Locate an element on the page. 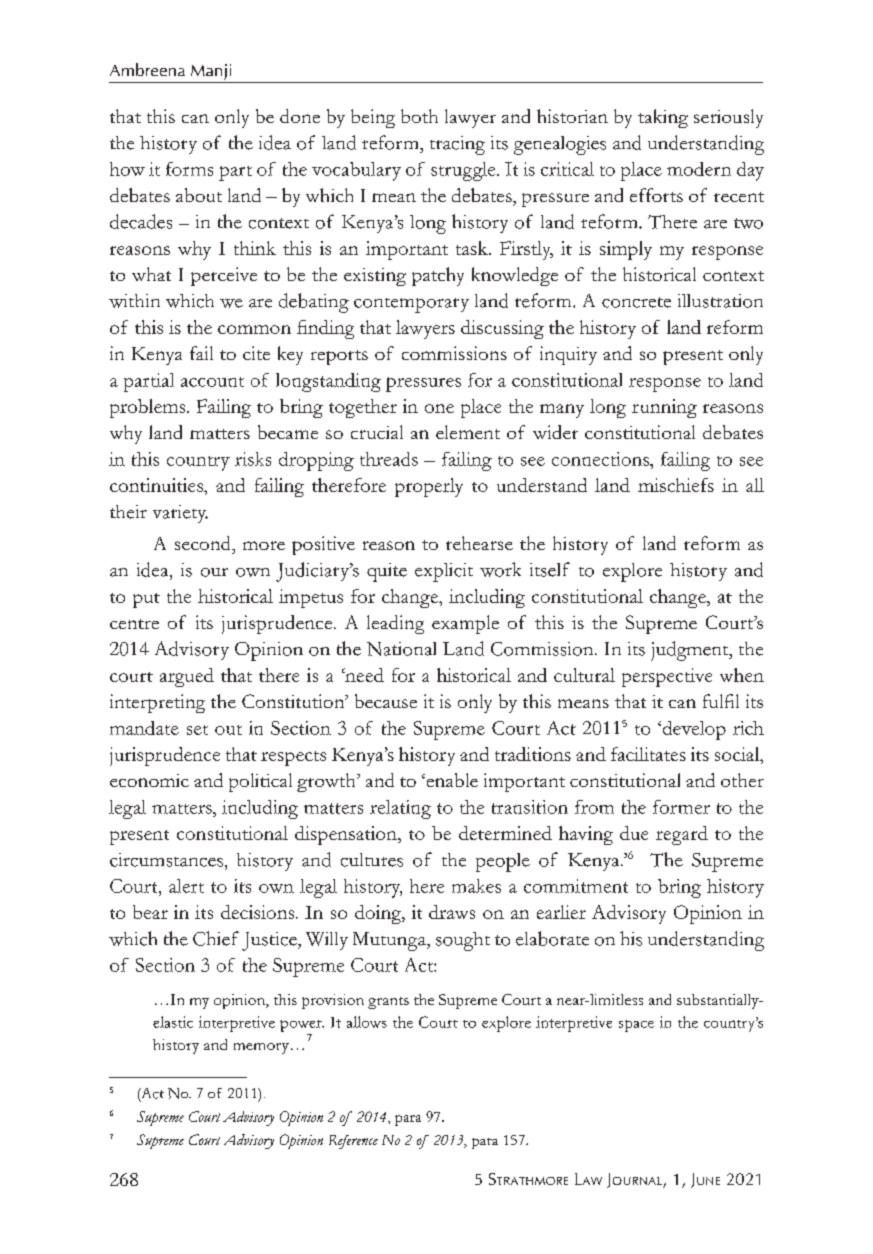 The image size is (873, 1254). space is located at coordinates (636, 1026).
